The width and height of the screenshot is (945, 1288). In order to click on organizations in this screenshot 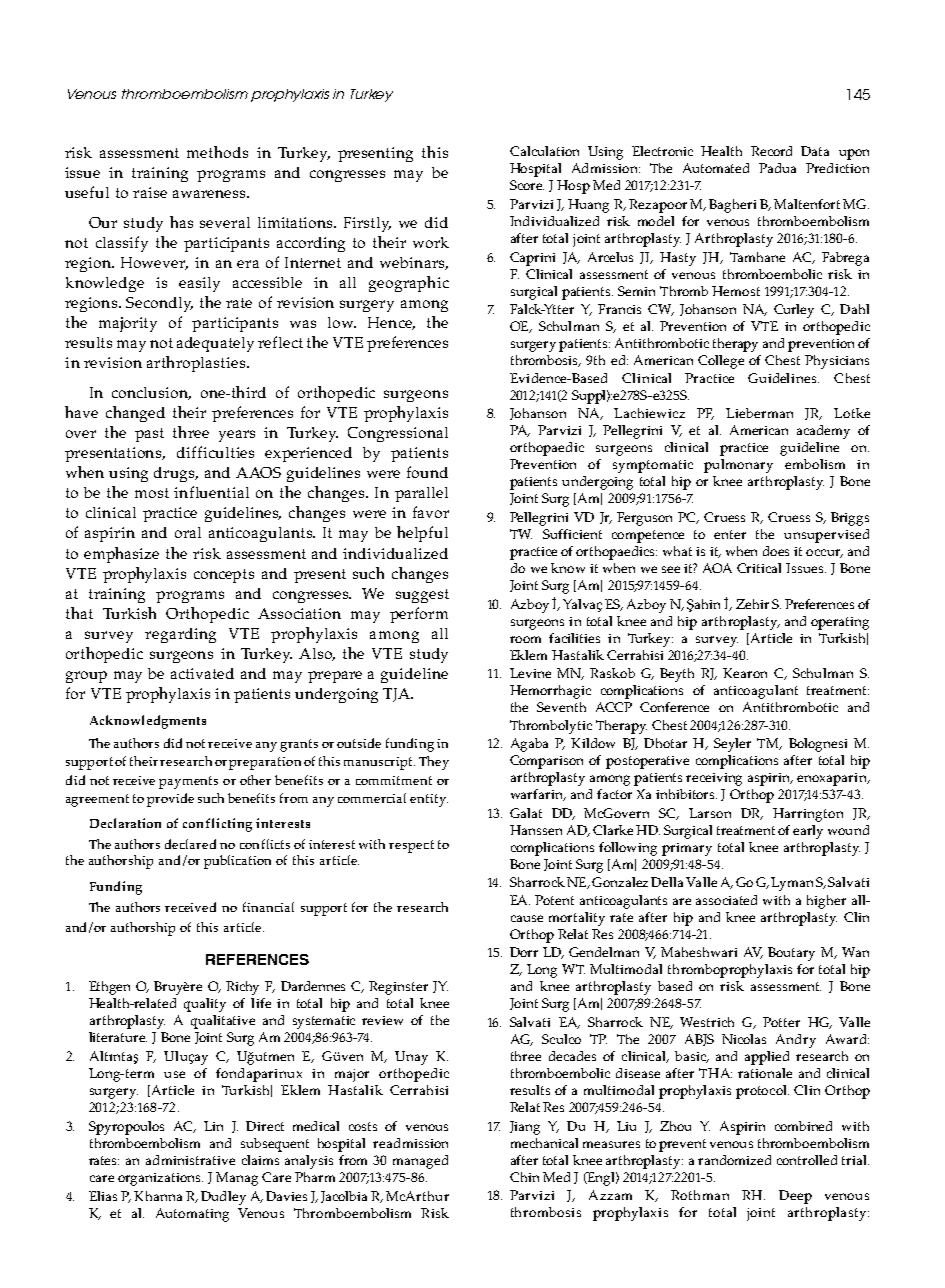, I will do `click(160, 1179)`.
